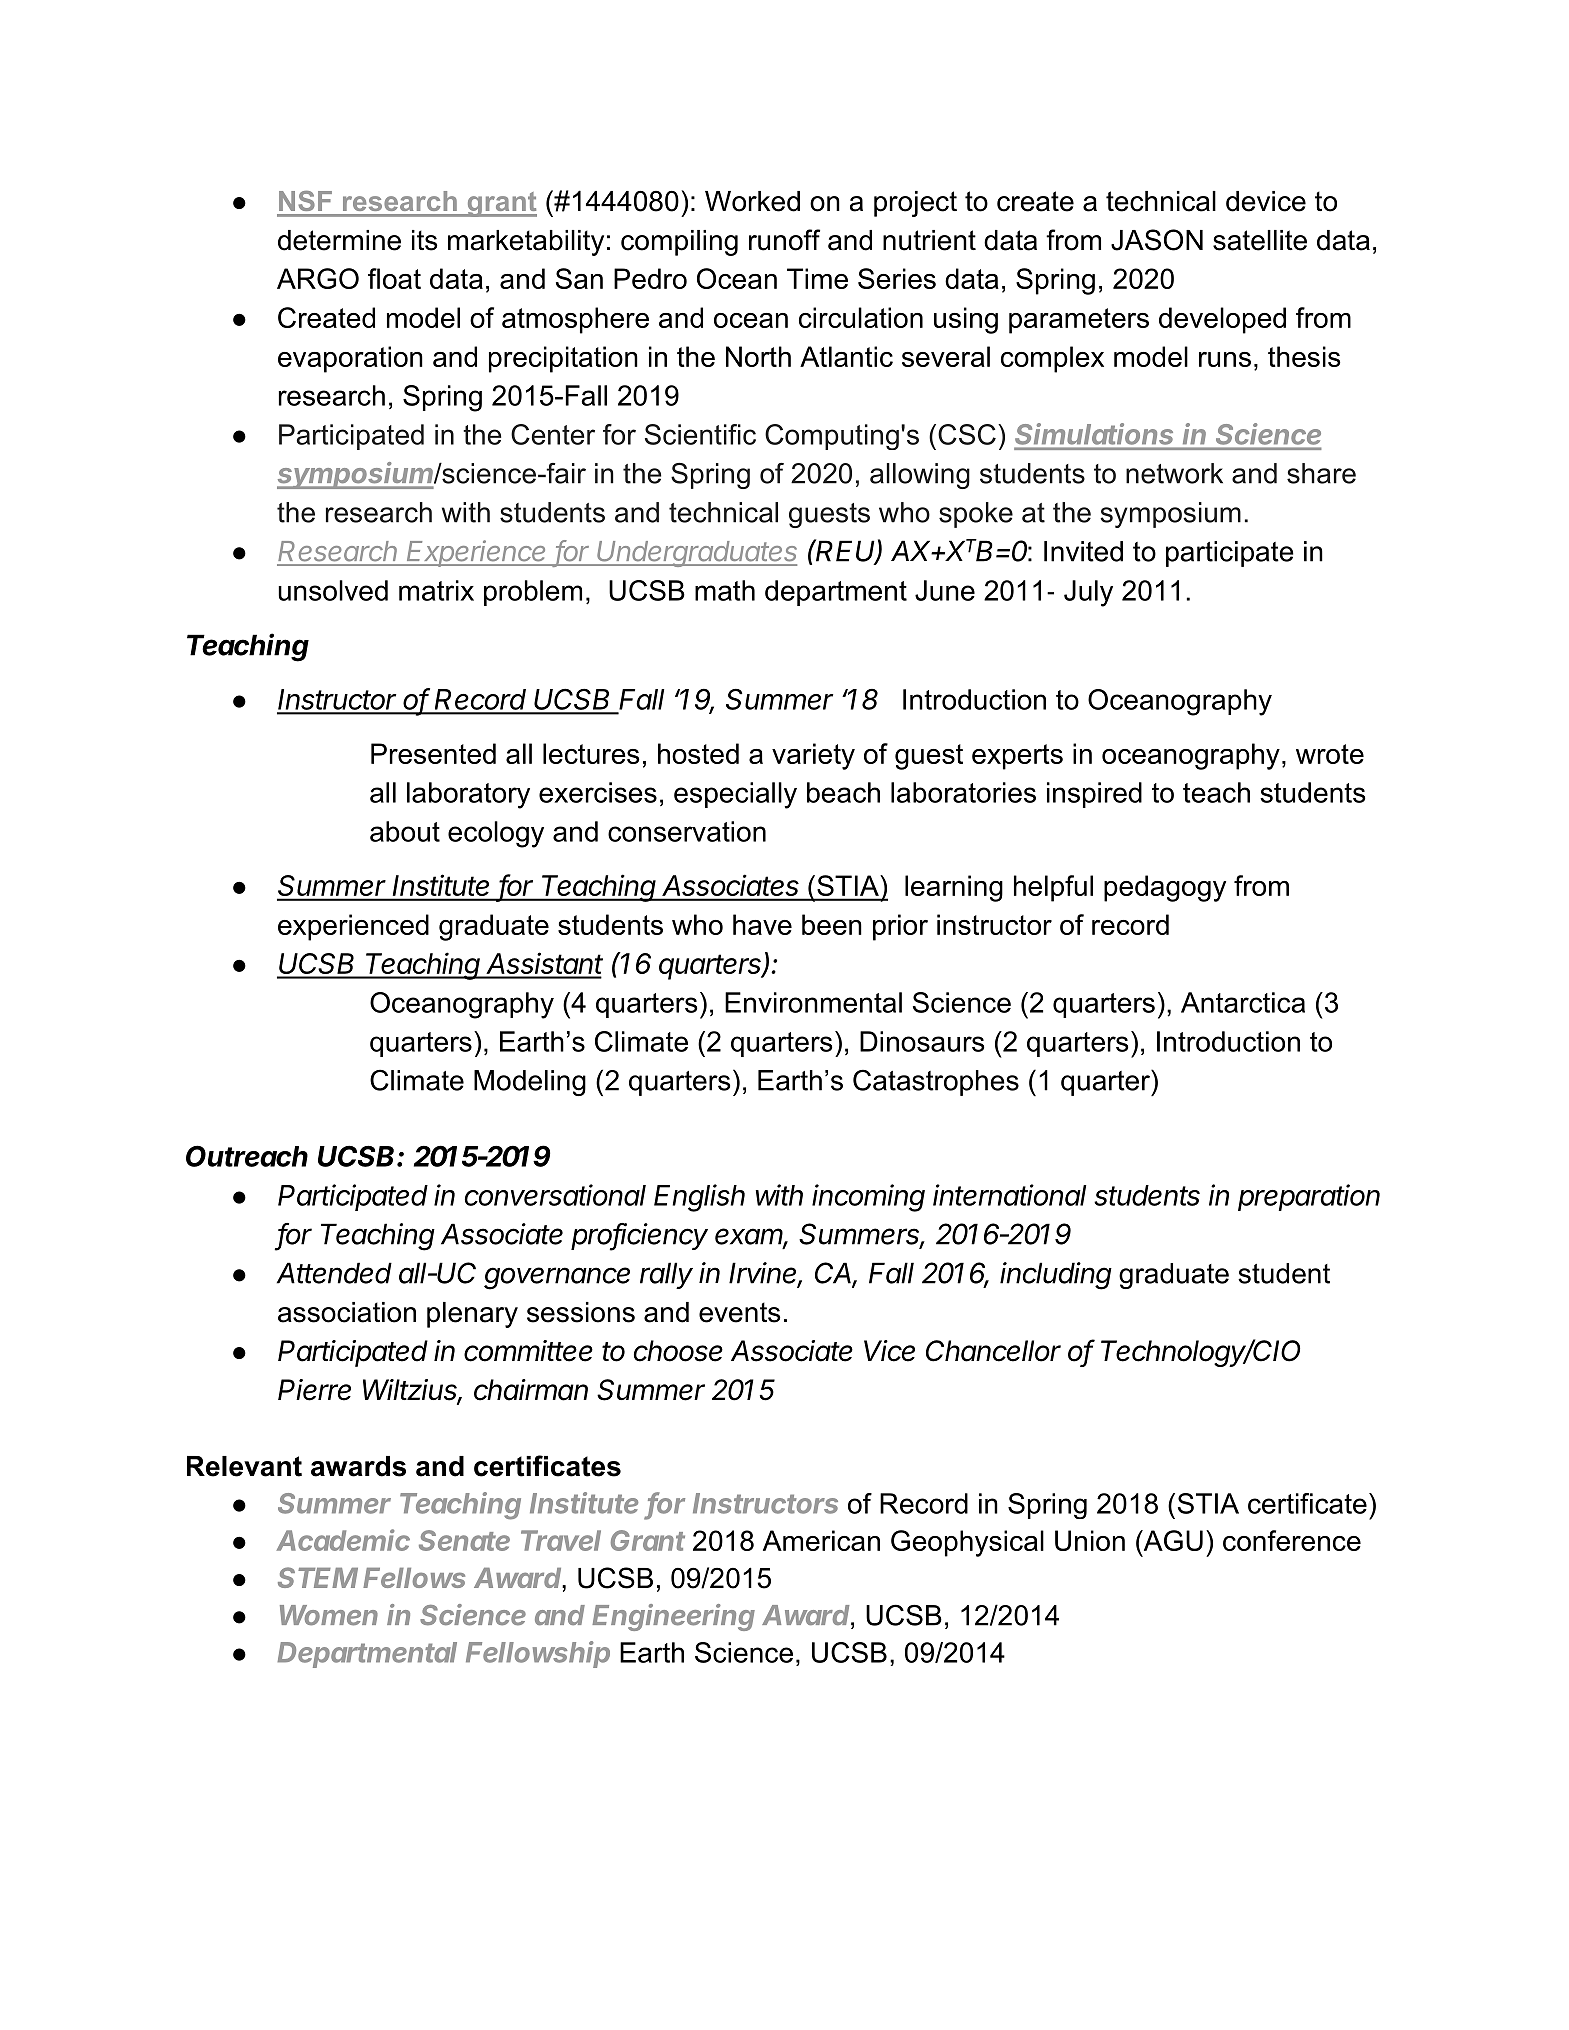  What do you see at coordinates (247, 1156) in the screenshot?
I see `Outreach` at bounding box center [247, 1156].
